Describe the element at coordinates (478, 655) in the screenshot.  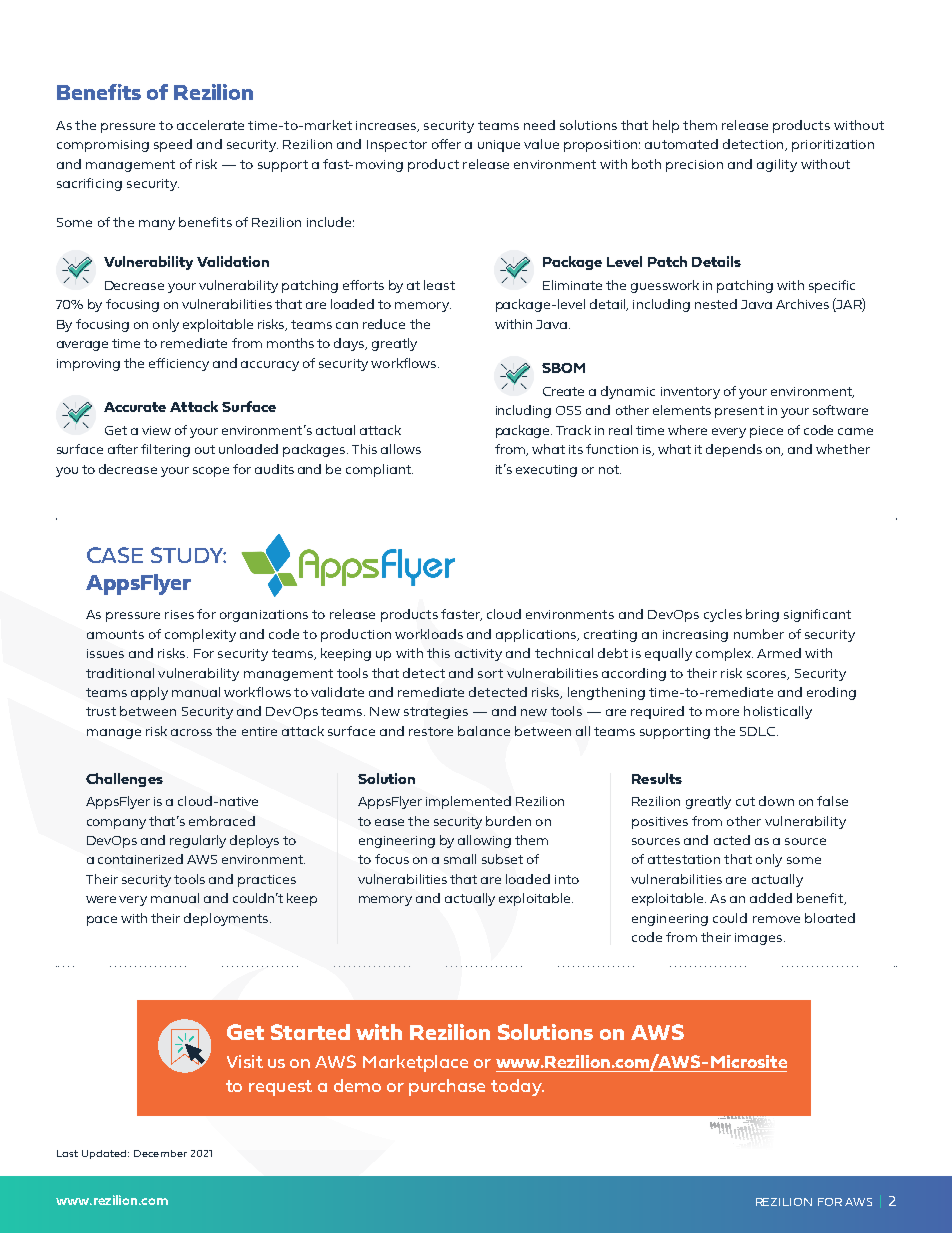
I see `activity` at that location.
